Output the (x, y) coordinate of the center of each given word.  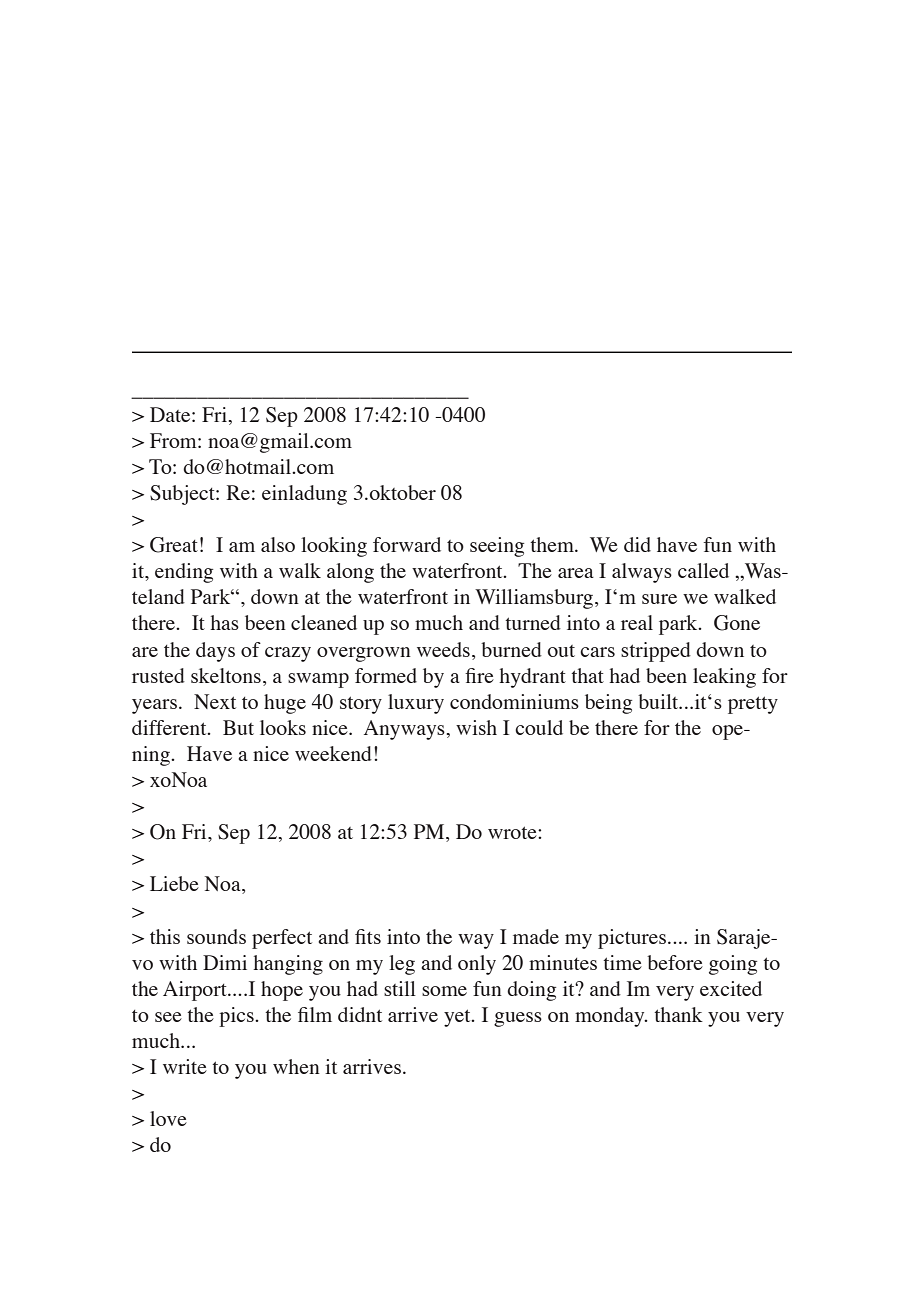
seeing (497, 547)
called (703, 570)
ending (184, 573)
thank (678, 1014)
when (296, 1066)
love (168, 1118)
